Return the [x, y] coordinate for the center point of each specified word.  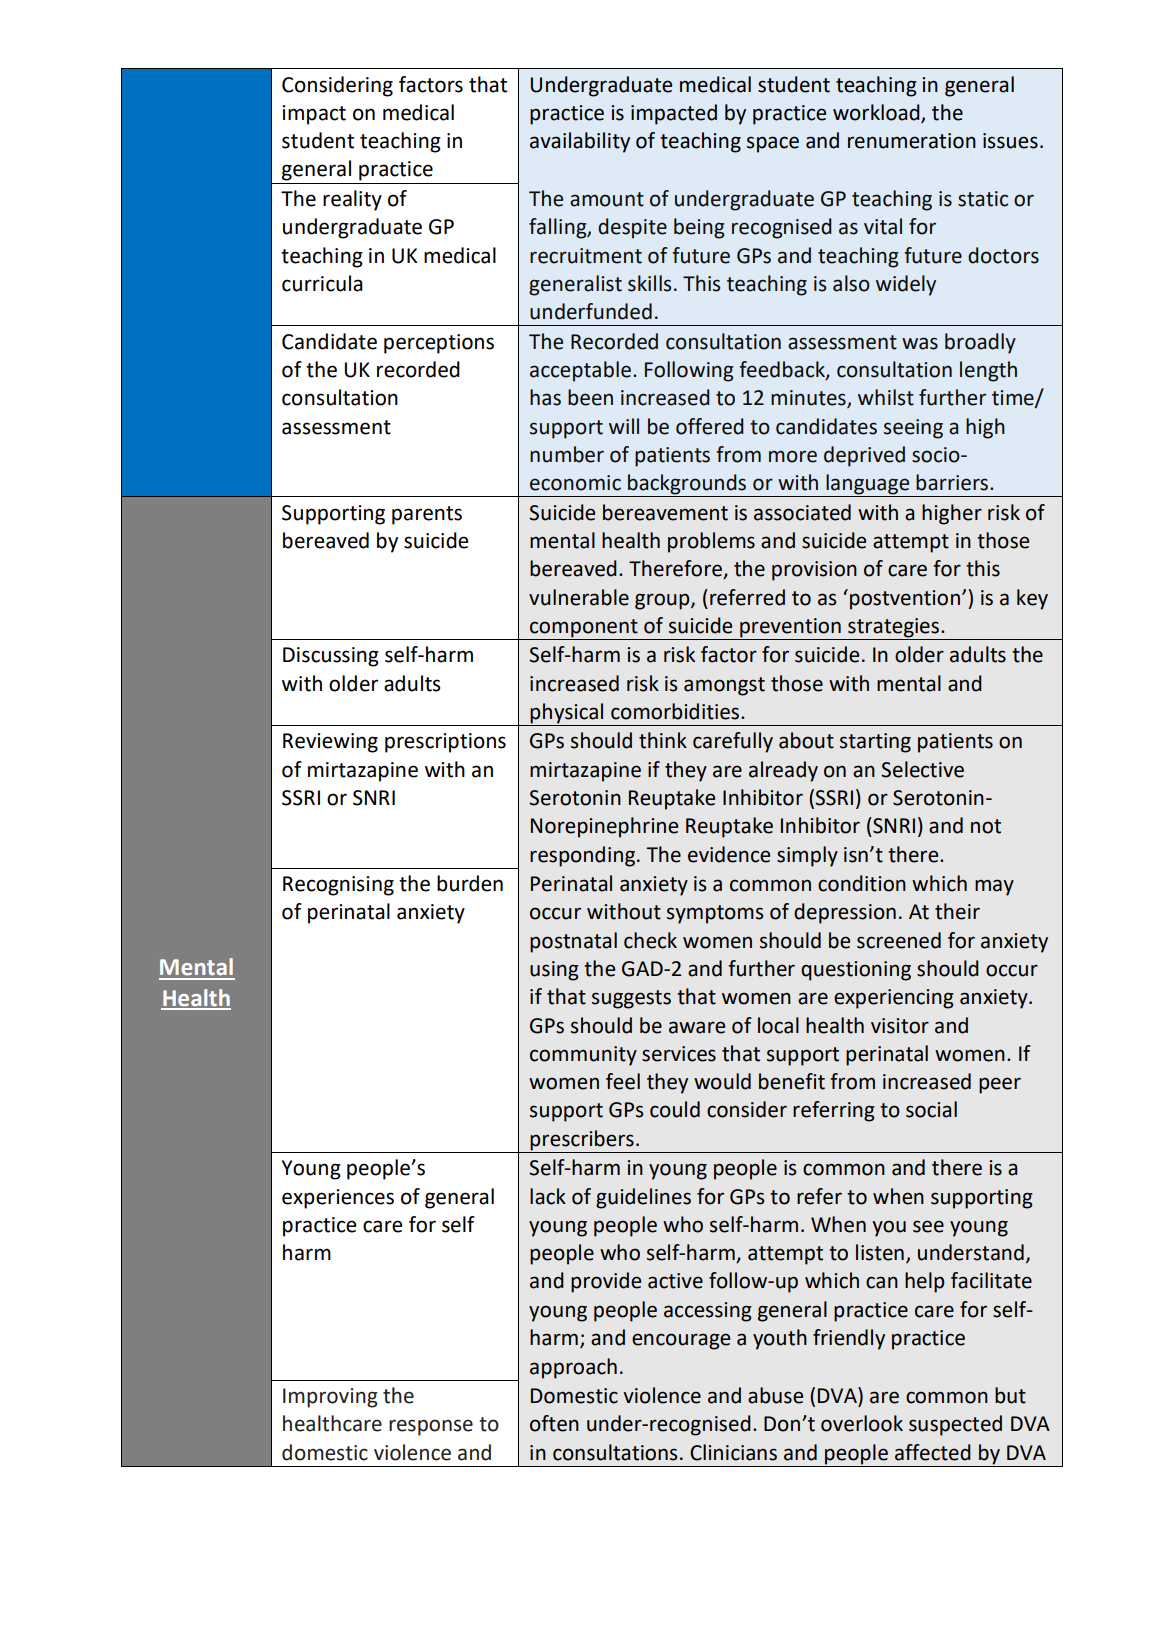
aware [697, 1027]
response [431, 1427]
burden [470, 883]
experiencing [894, 999]
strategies [893, 629]
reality [352, 200]
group [663, 601]
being [699, 228]
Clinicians [733, 1452]
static [983, 199]
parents [427, 515]
